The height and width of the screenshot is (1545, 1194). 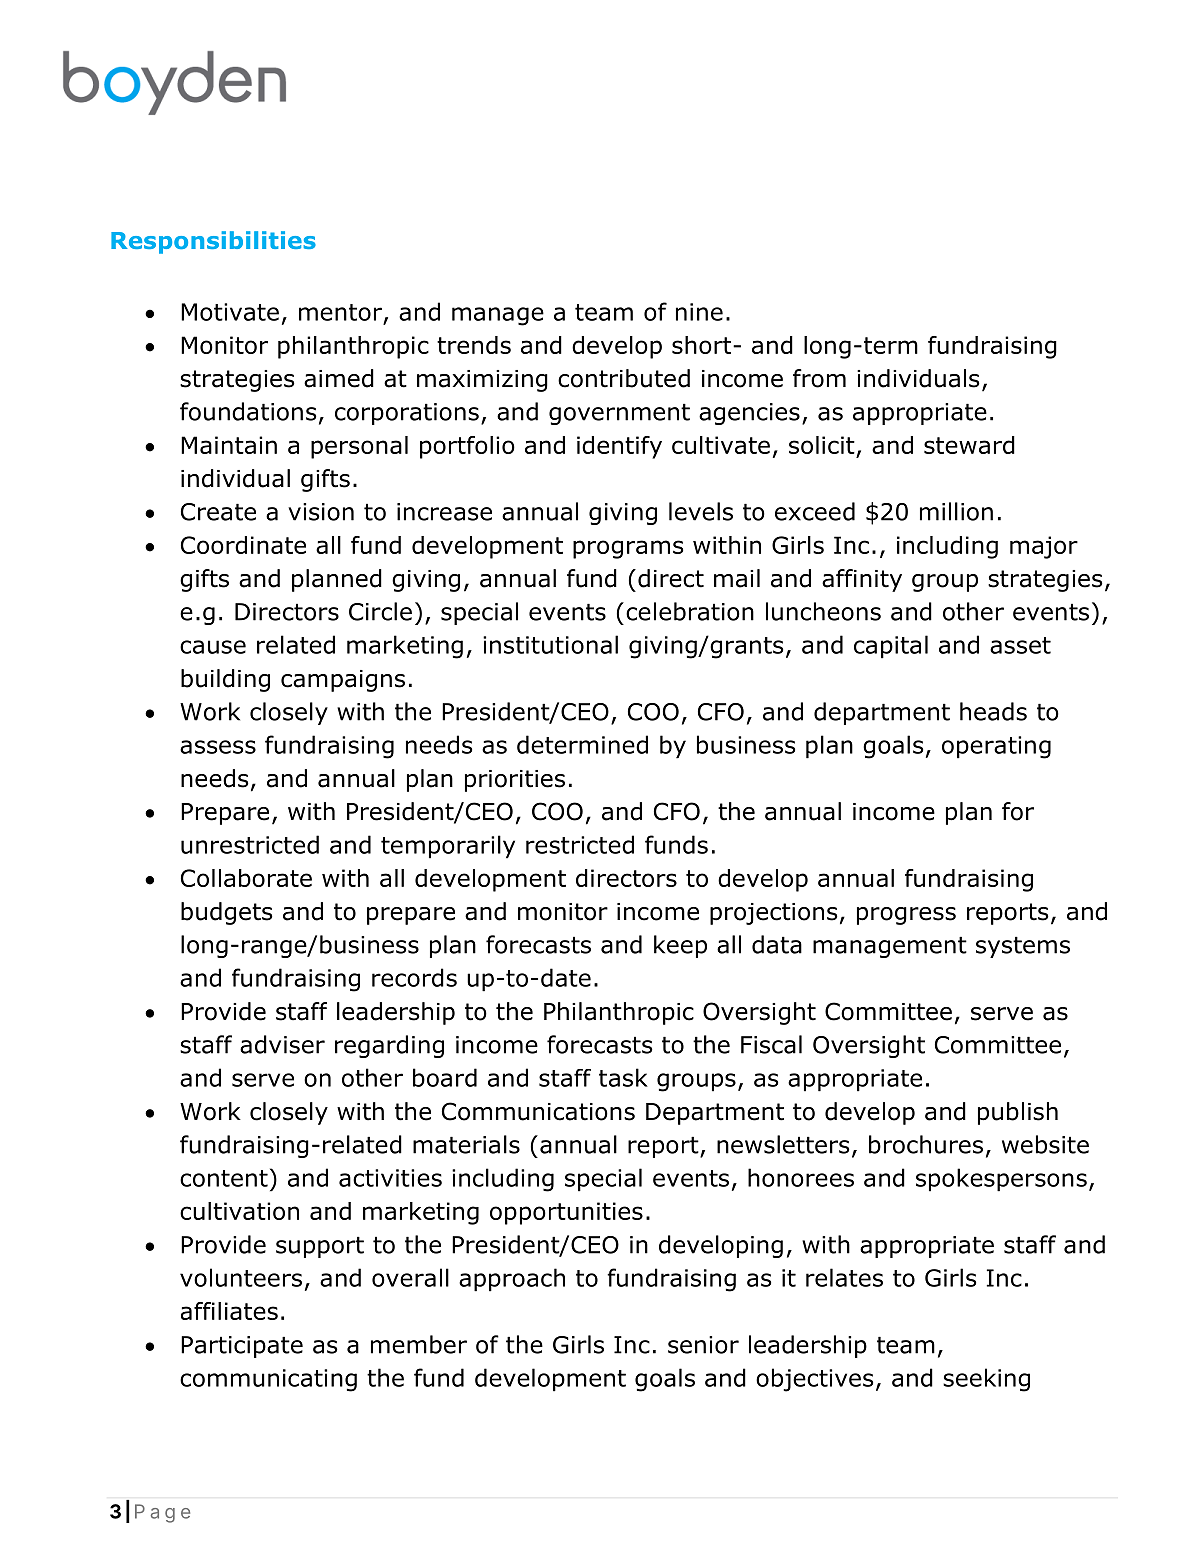 I want to click on nine, so click(x=699, y=312).
